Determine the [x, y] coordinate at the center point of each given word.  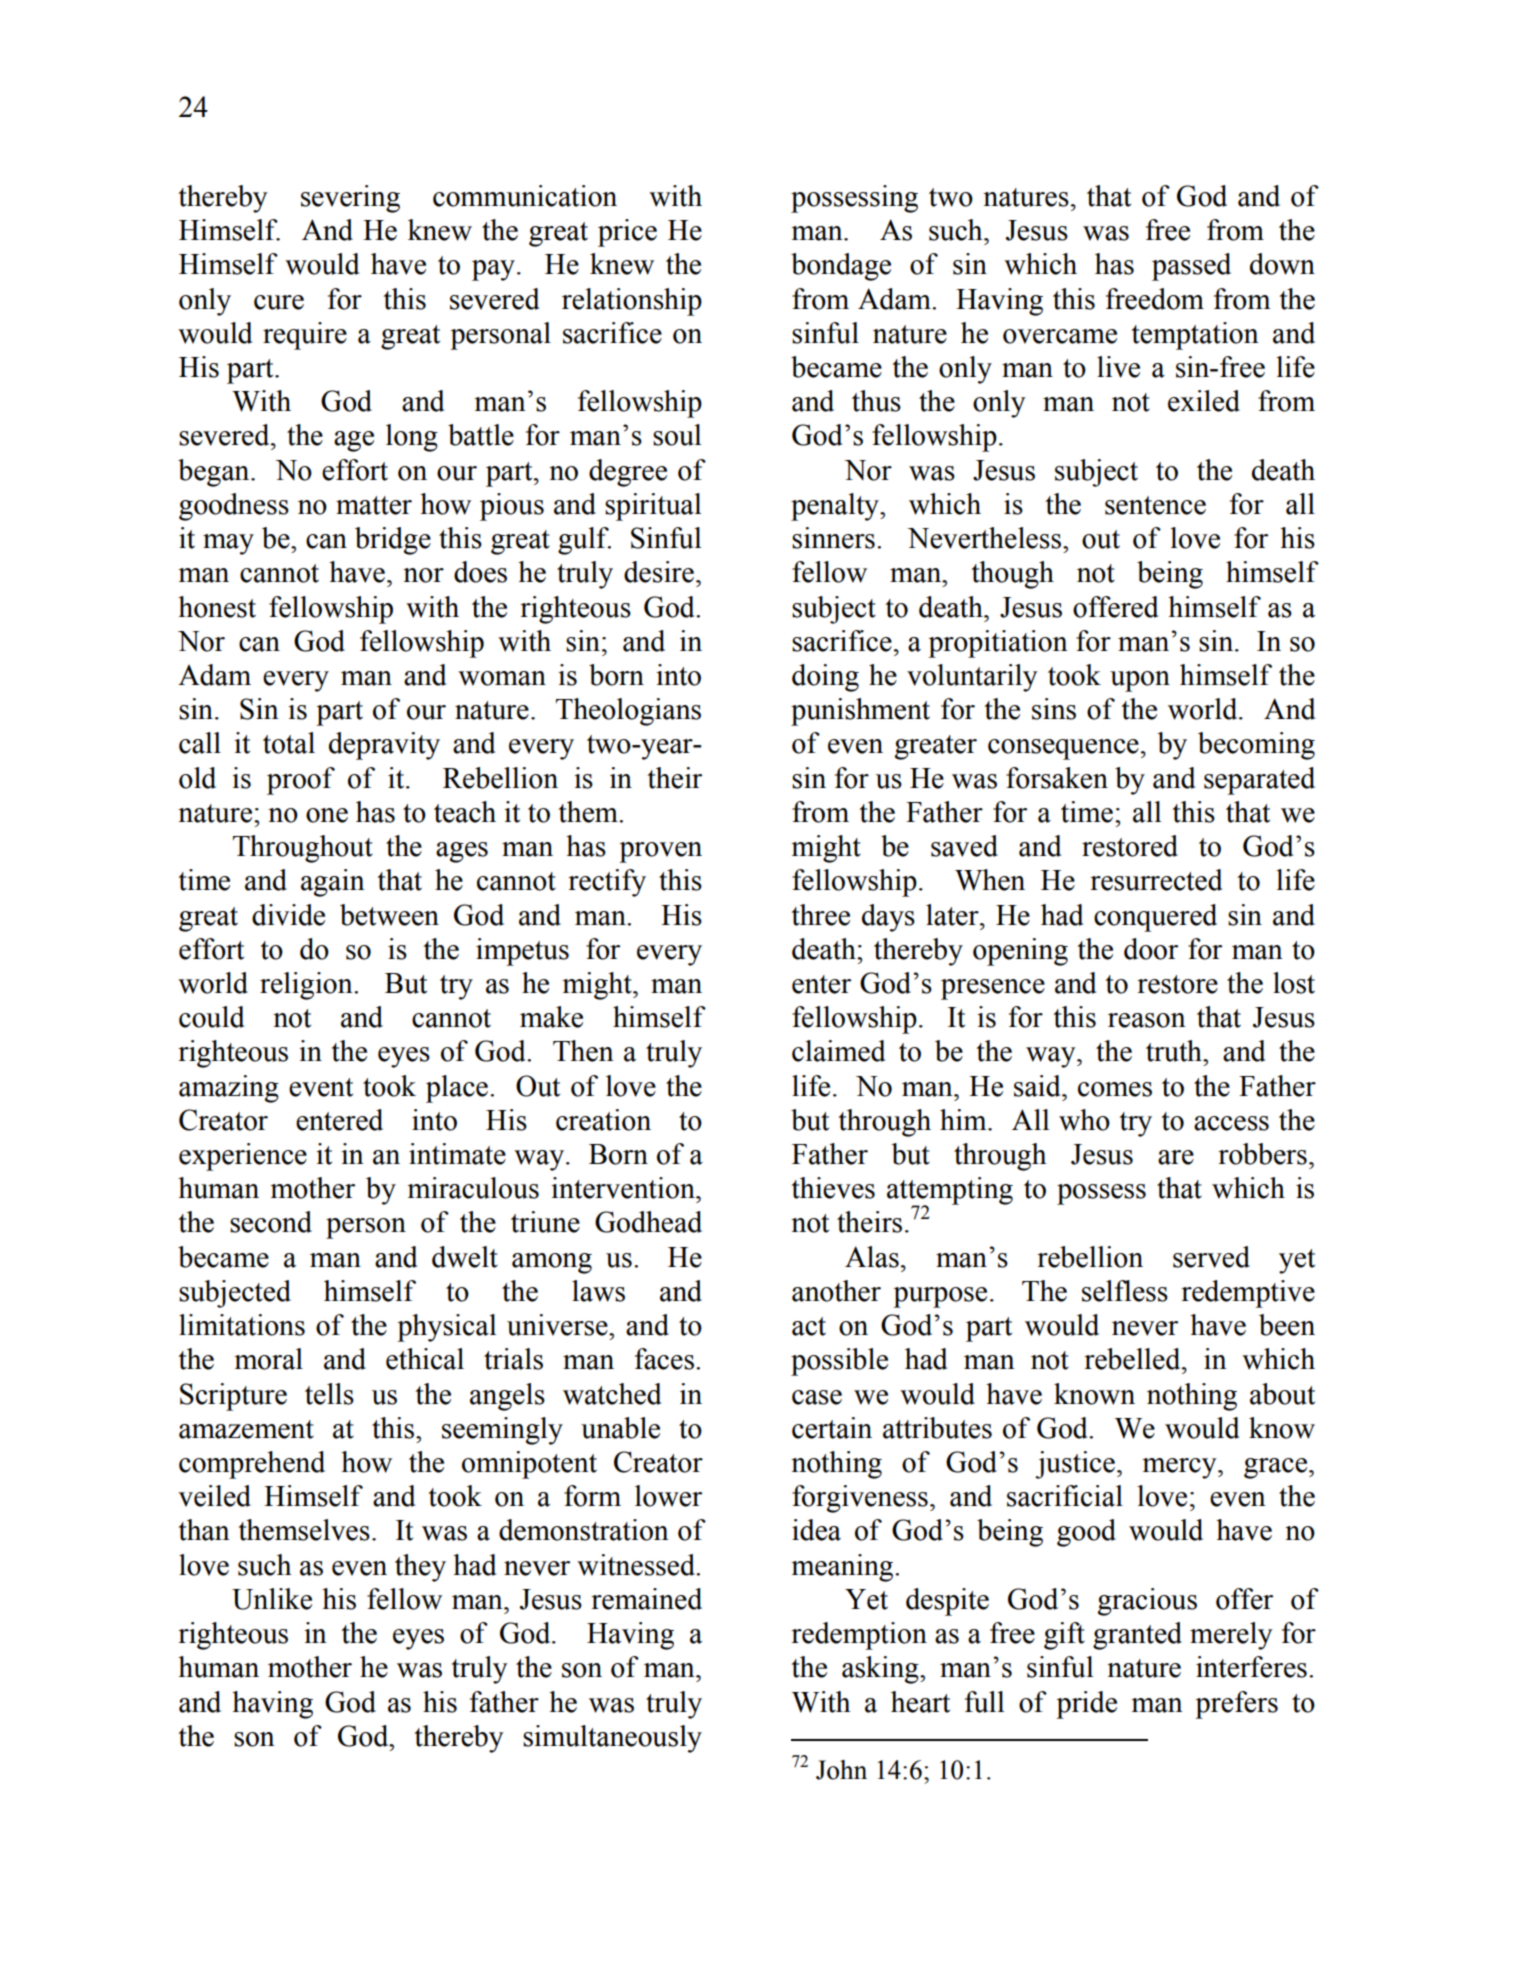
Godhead [648, 1222]
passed [1191, 267]
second [271, 1222]
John [841, 1770]
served [1211, 1257]
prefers [1236, 1705]
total [289, 743]
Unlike [272, 1599]
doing [825, 678]
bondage [841, 267]
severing [350, 199]
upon [1140, 681]
